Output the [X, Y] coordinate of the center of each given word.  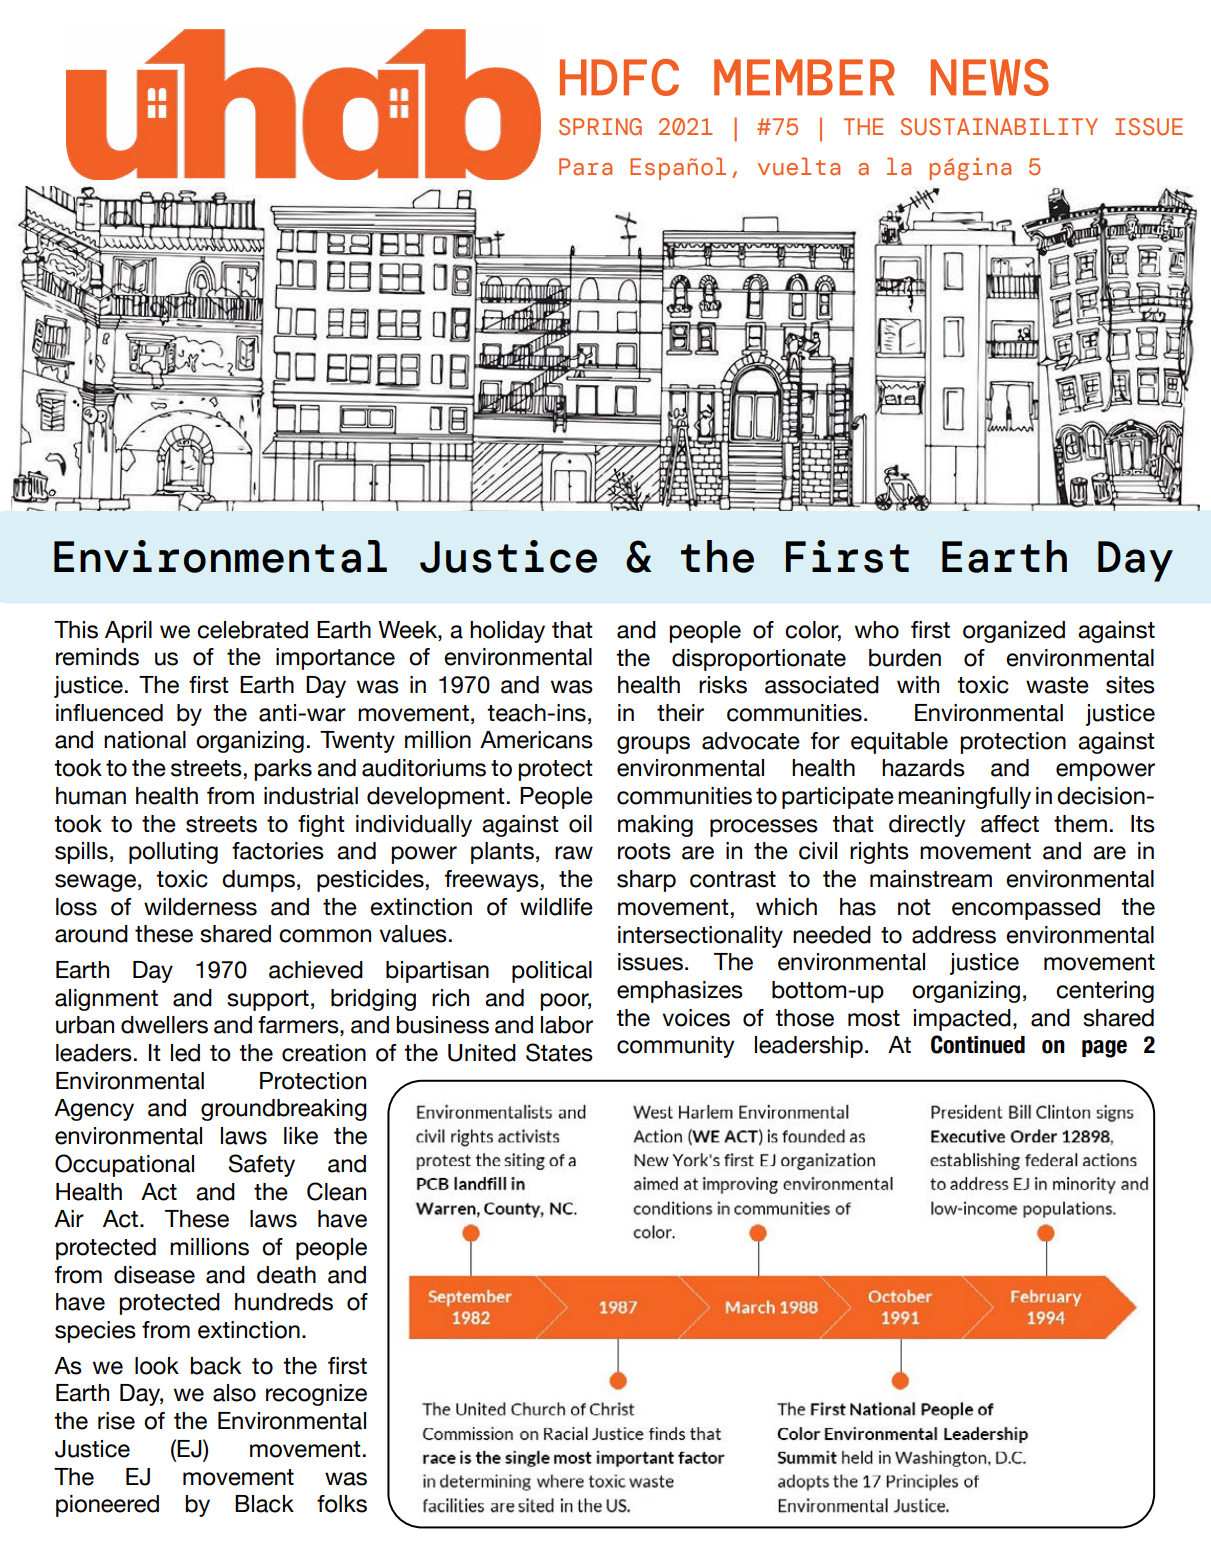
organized [1014, 632]
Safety [262, 1165]
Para [585, 167]
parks [283, 770]
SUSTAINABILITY [999, 127]
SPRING [600, 127]
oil [580, 824]
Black [264, 1504]
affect [1010, 824]
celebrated [252, 630]
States [559, 1052]
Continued [978, 1044]
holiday [507, 632]
